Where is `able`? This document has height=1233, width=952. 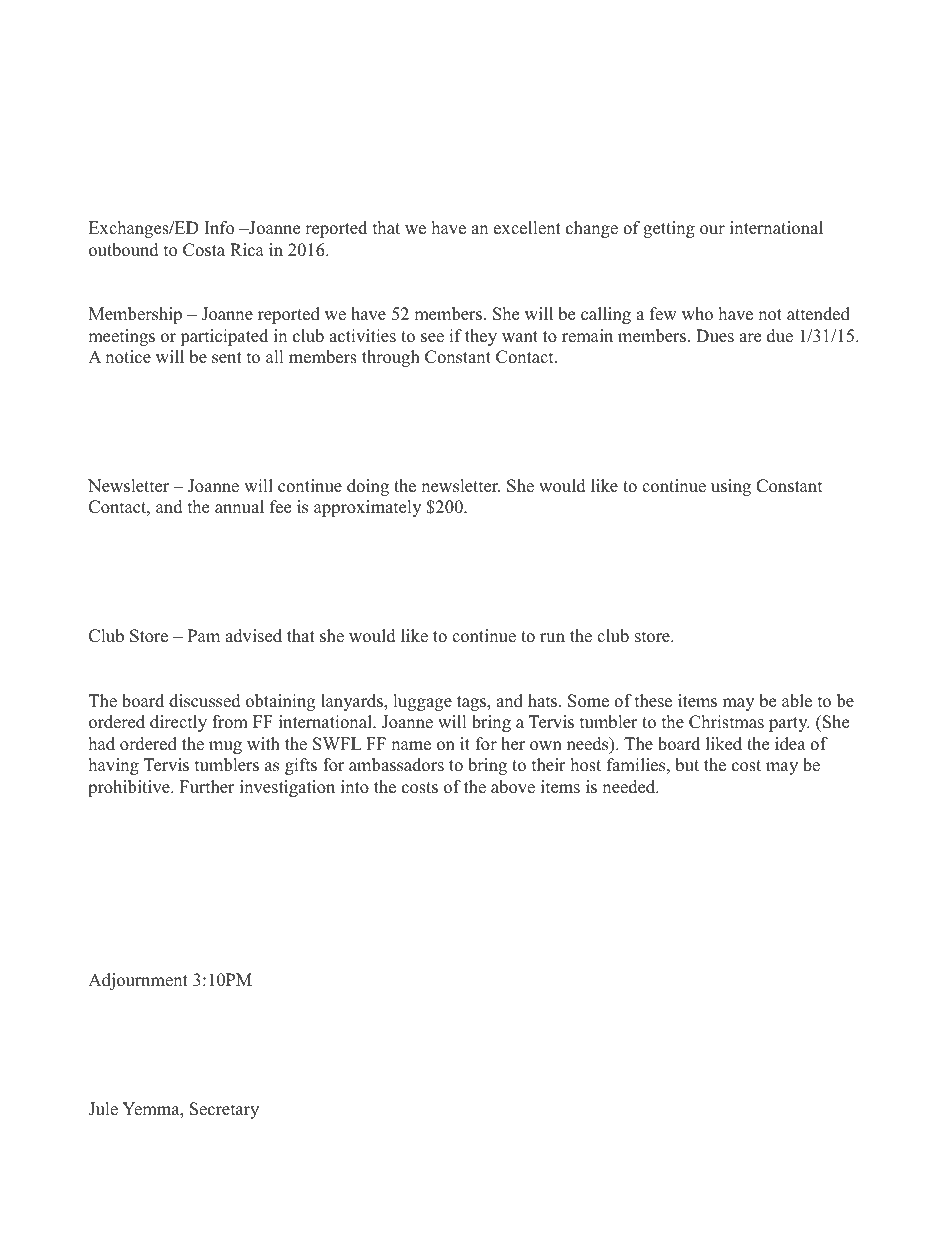 able is located at coordinates (797, 701).
